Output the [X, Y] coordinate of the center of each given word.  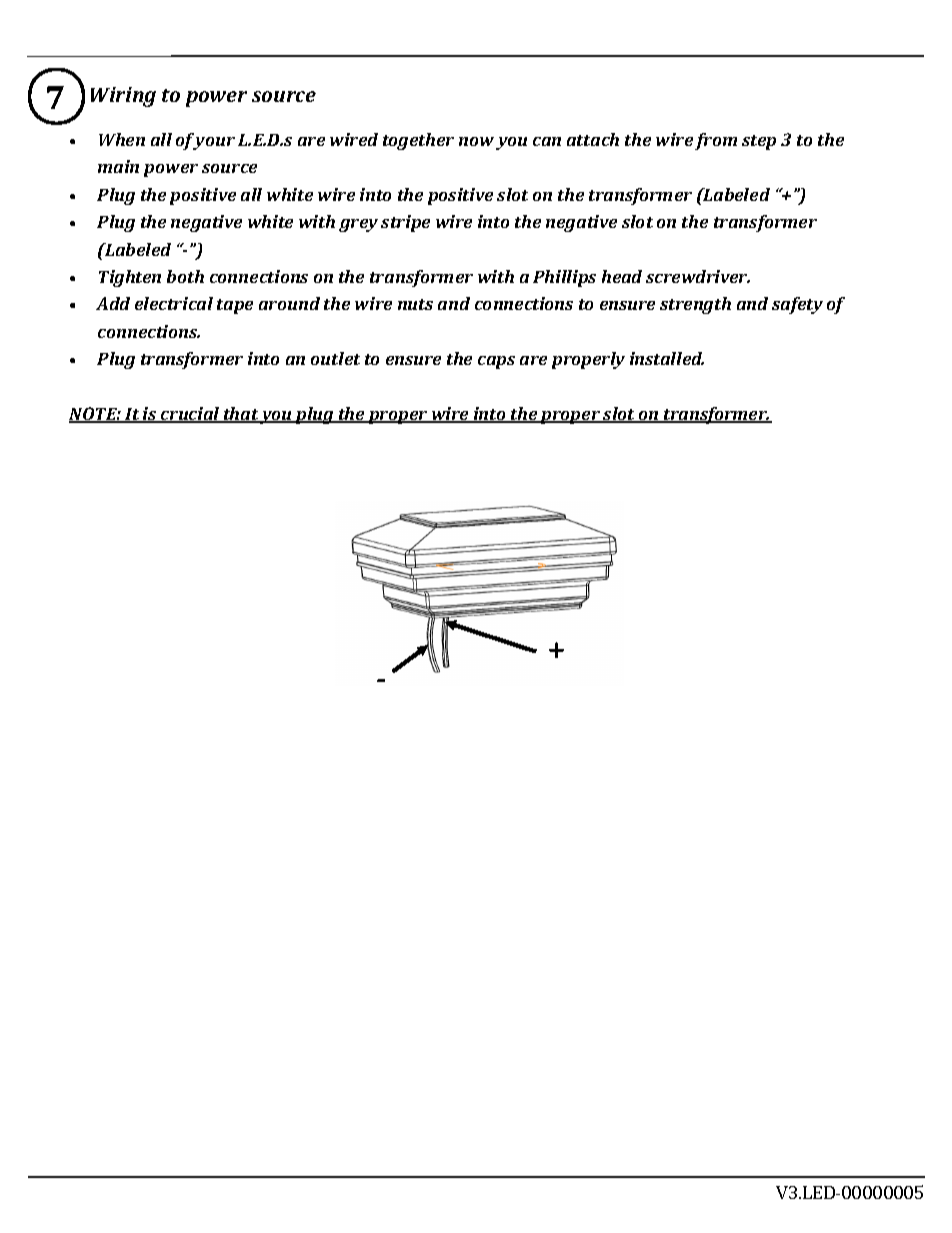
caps [496, 362]
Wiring [123, 97]
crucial [190, 415]
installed [667, 358]
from [716, 141]
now [476, 141]
